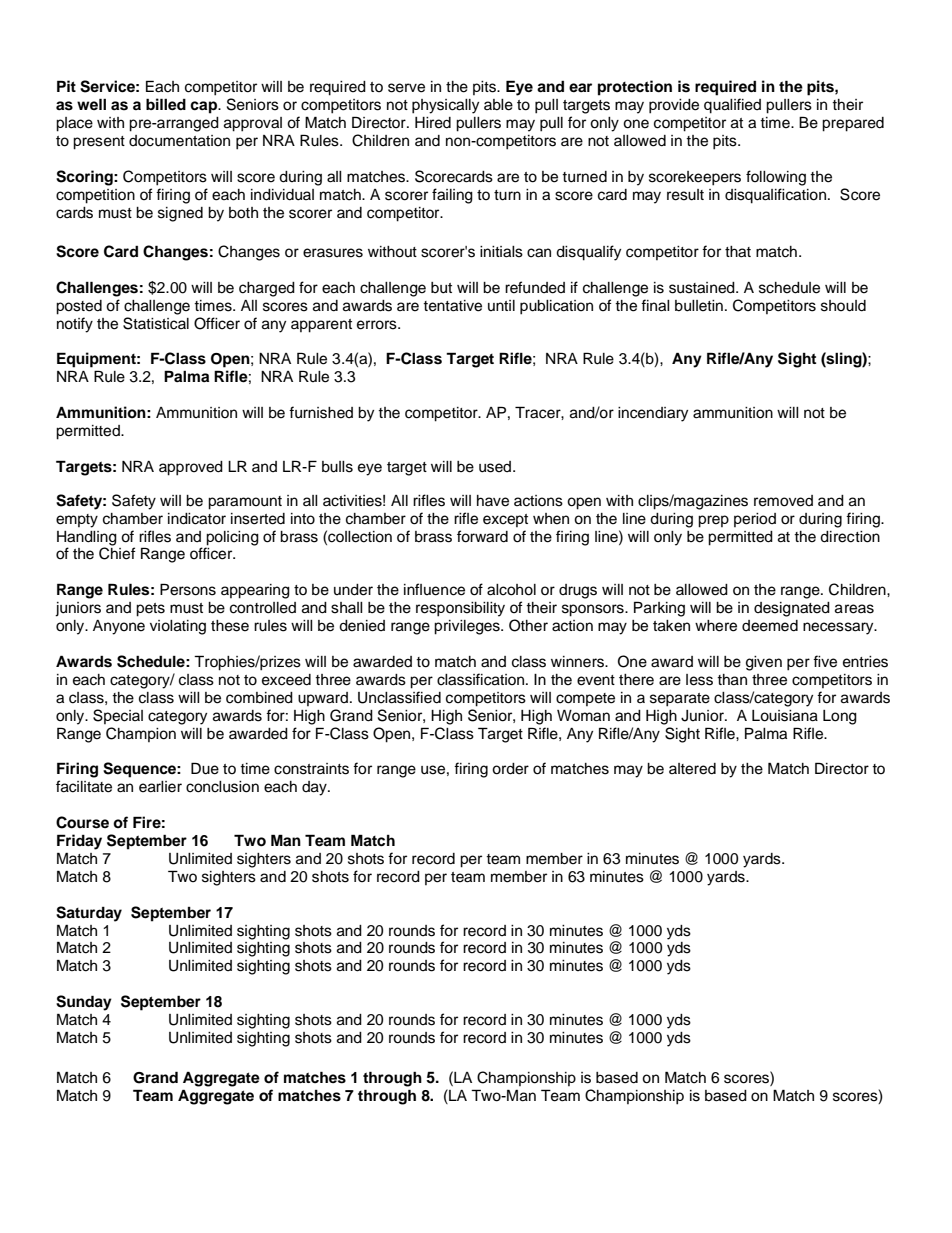 The image size is (952, 1233). What do you see at coordinates (510, 769) in the screenshot?
I see `order` at bounding box center [510, 769].
